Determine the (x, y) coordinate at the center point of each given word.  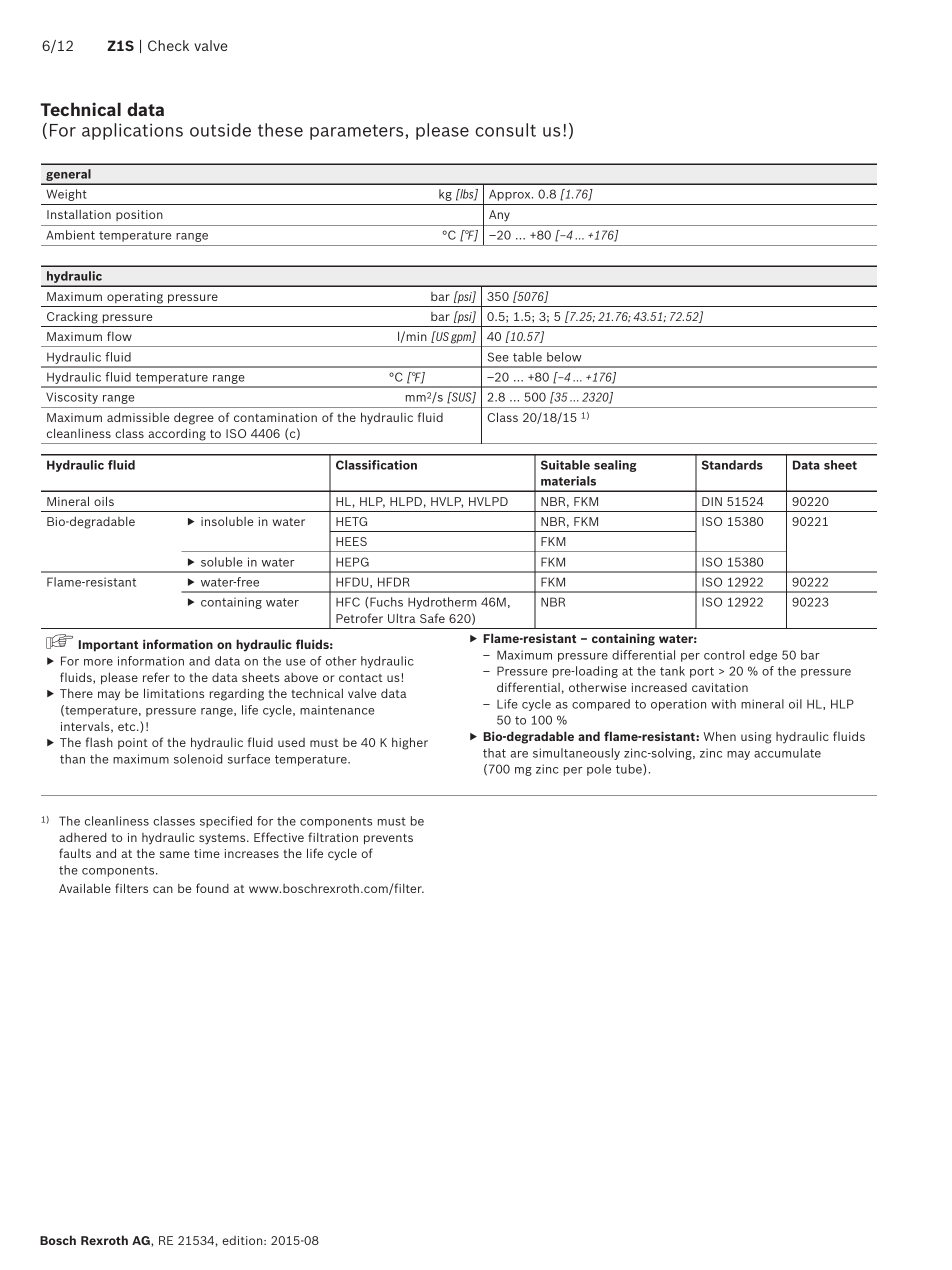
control (724, 655)
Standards (732, 465)
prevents (388, 839)
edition (243, 1240)
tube (630, 769)
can (163, 889)
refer (156, 677)
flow (119, 336)
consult (505, 130)
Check (168, 45)
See (498, 357)
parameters (356, 132)
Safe (432, 618)
